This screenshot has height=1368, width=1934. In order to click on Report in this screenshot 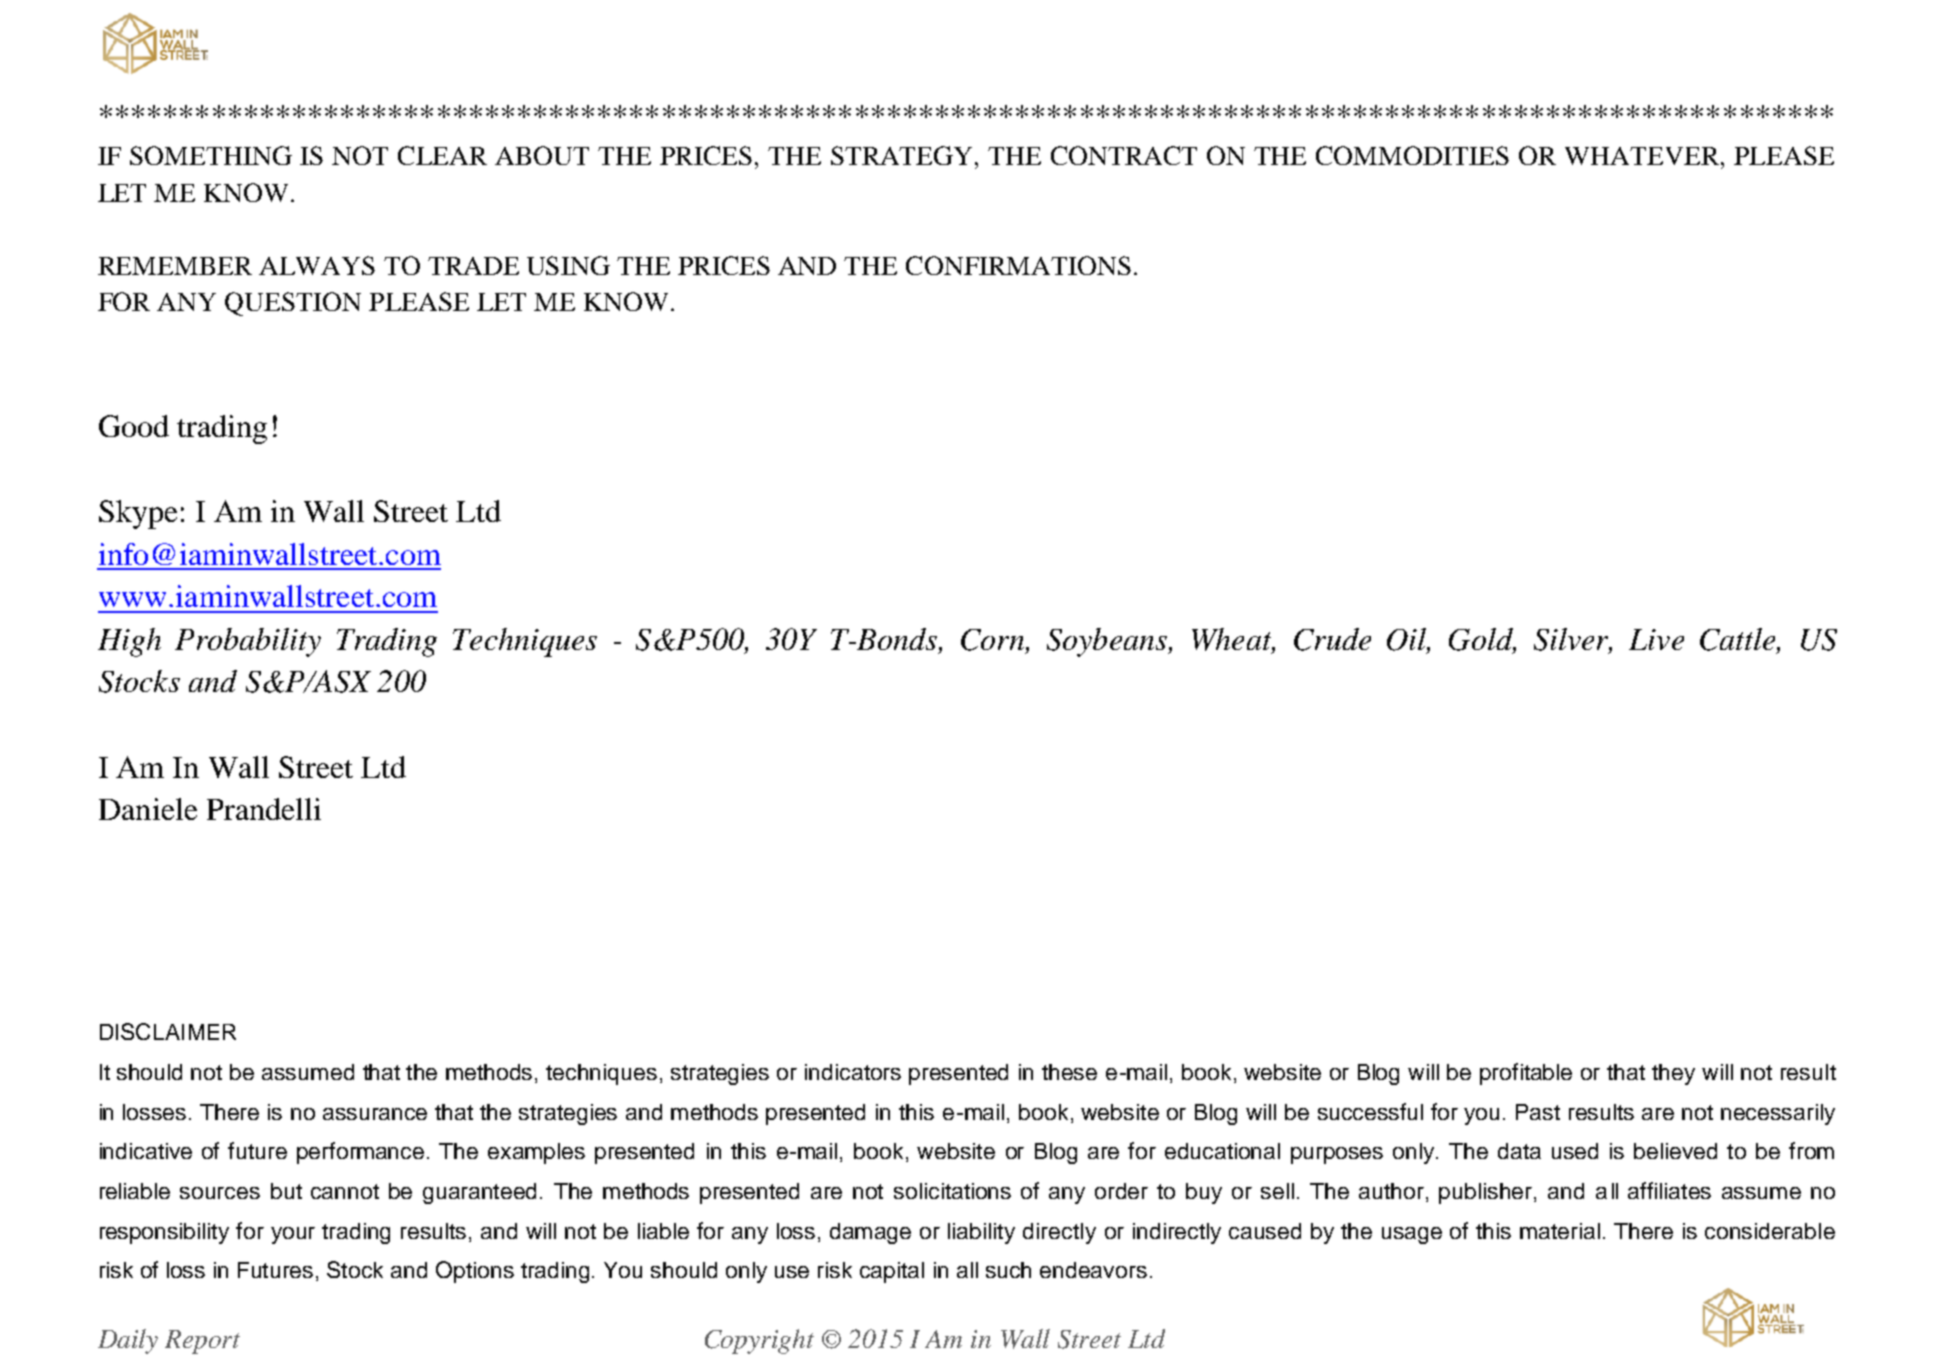, I will do `click(202, 1342)`.
